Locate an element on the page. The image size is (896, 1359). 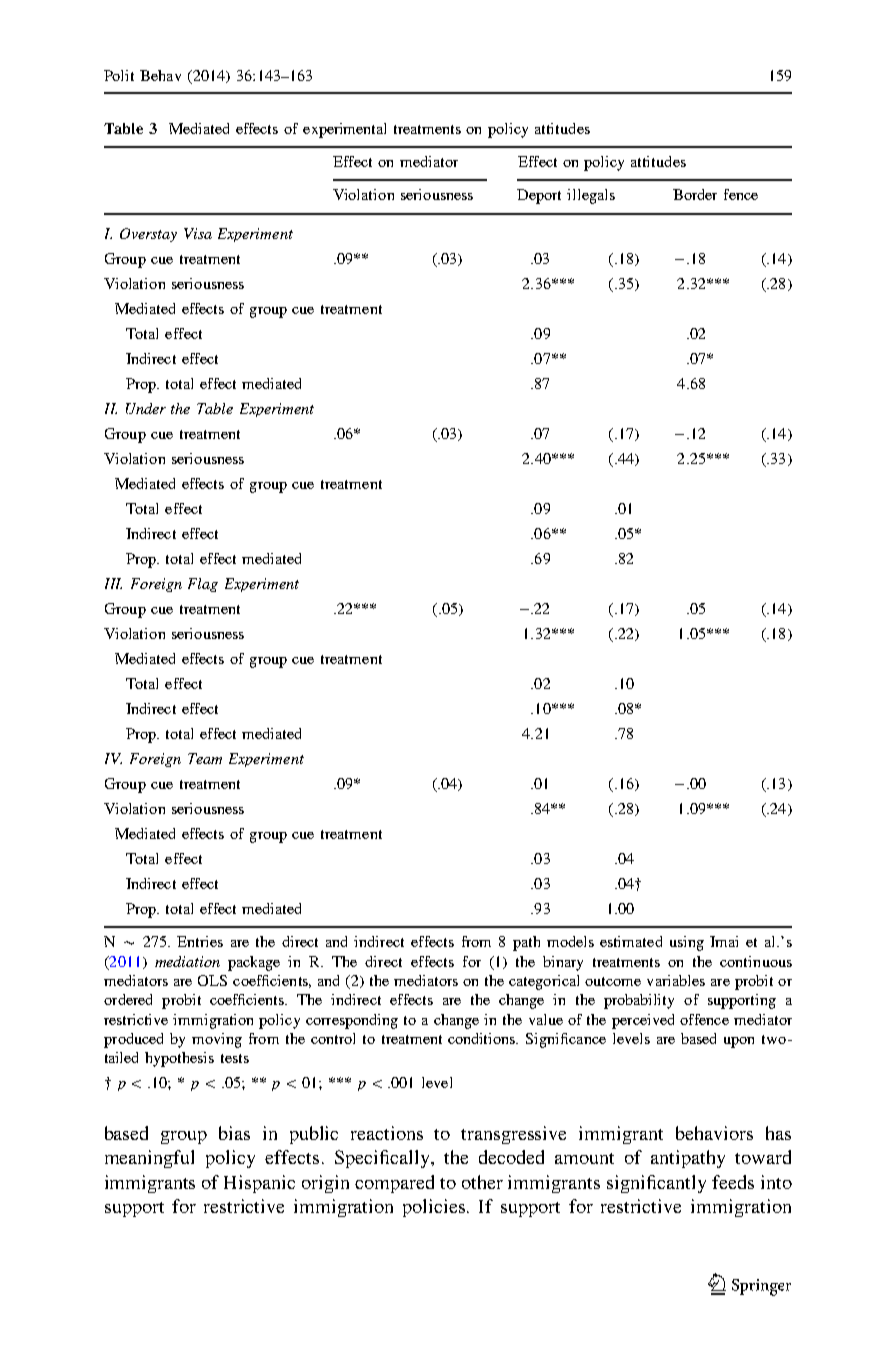
Deport is located at coordinates (539, 196).
